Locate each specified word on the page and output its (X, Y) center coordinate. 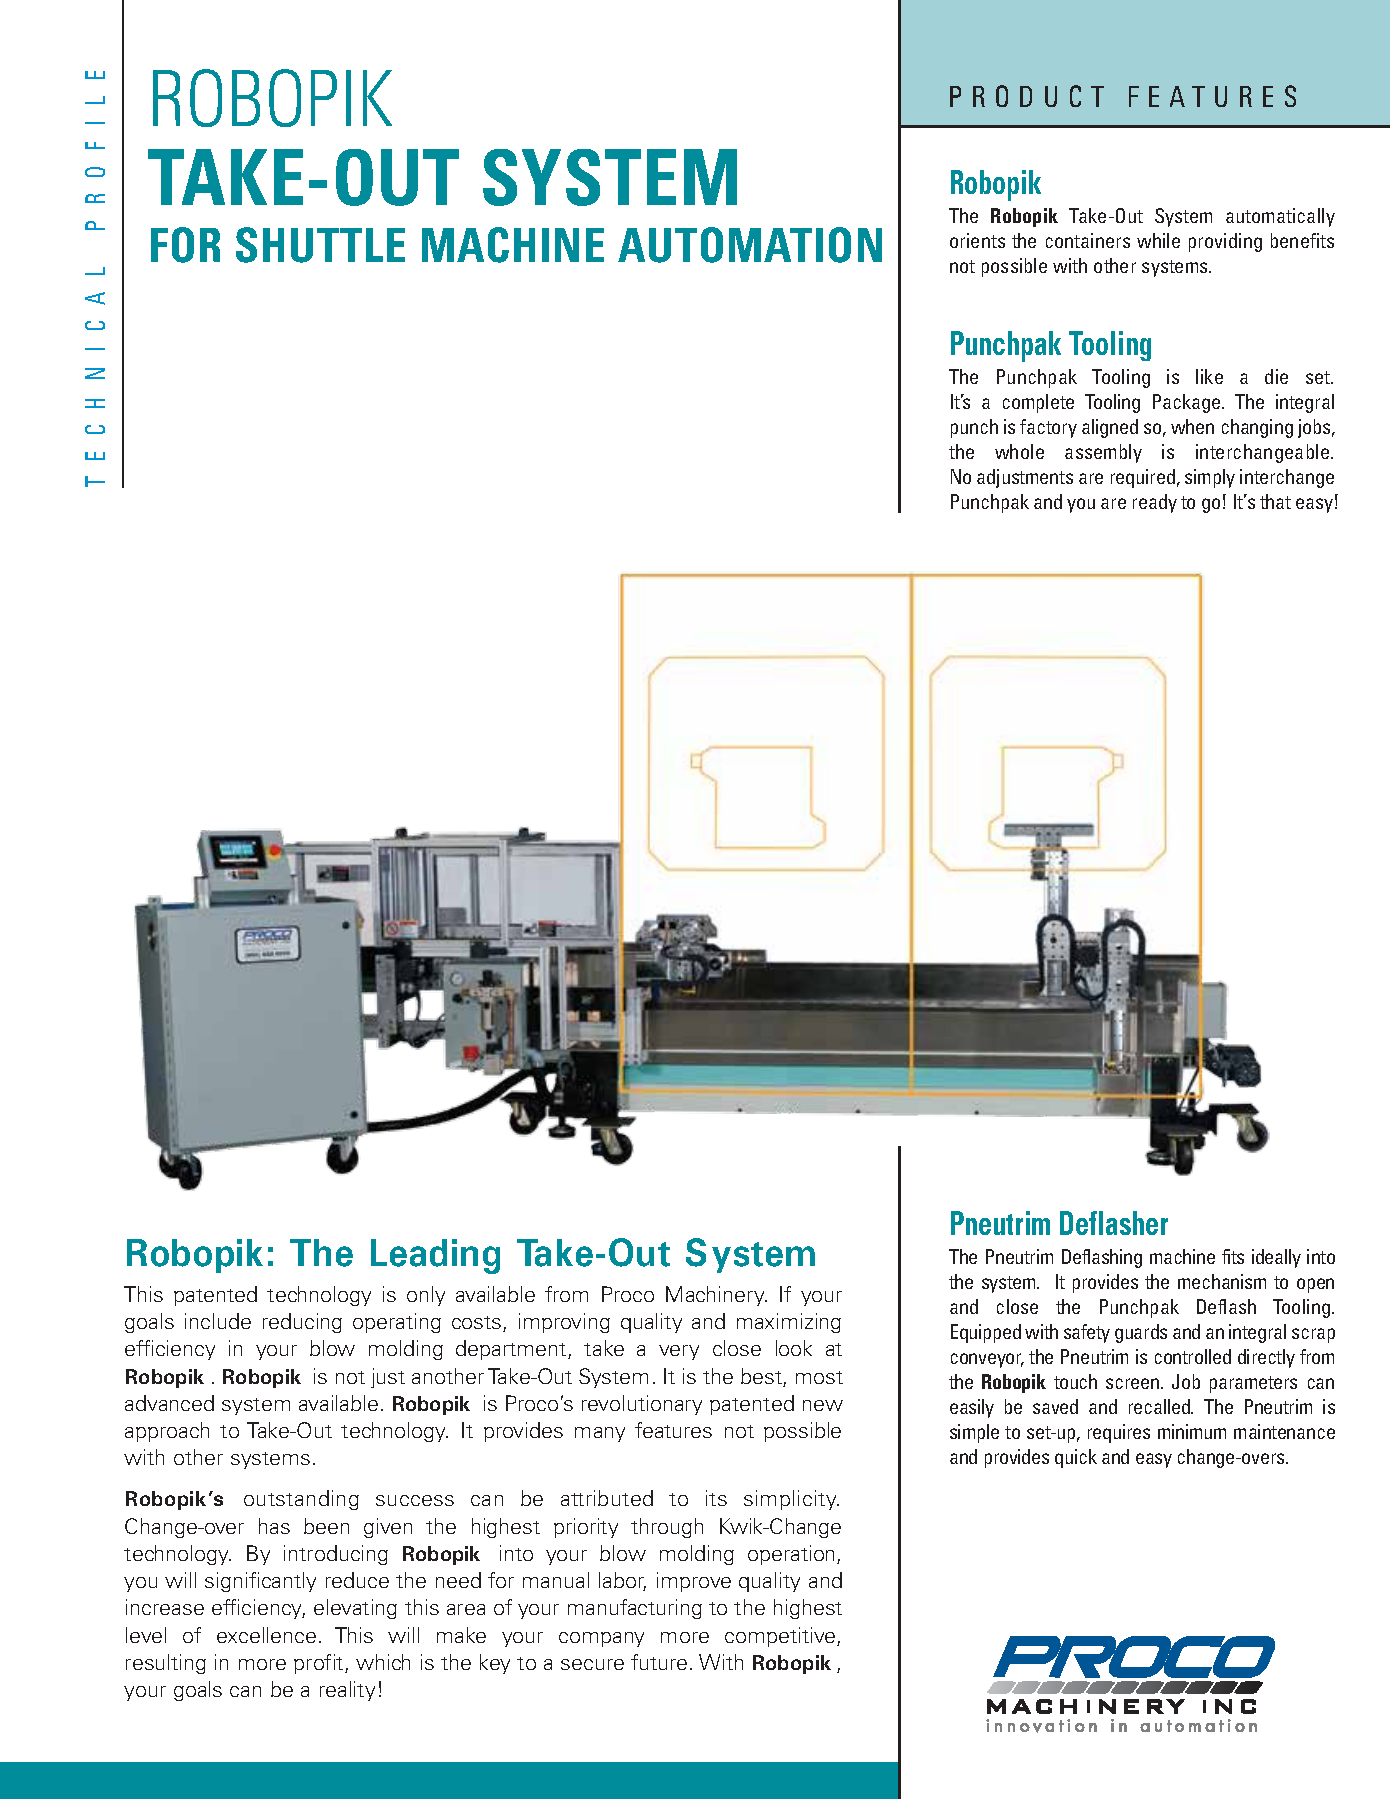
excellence (266, 1635)
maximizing (789, 1323)
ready (1155, 503)
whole (1019, 451)
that (1275, 501)
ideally (1276, 1258)
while (1158, 240)
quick (1076, 1458)
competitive (781, 1637)
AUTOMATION (750, 245)
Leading (435, 1256)
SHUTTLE (320, 245)
